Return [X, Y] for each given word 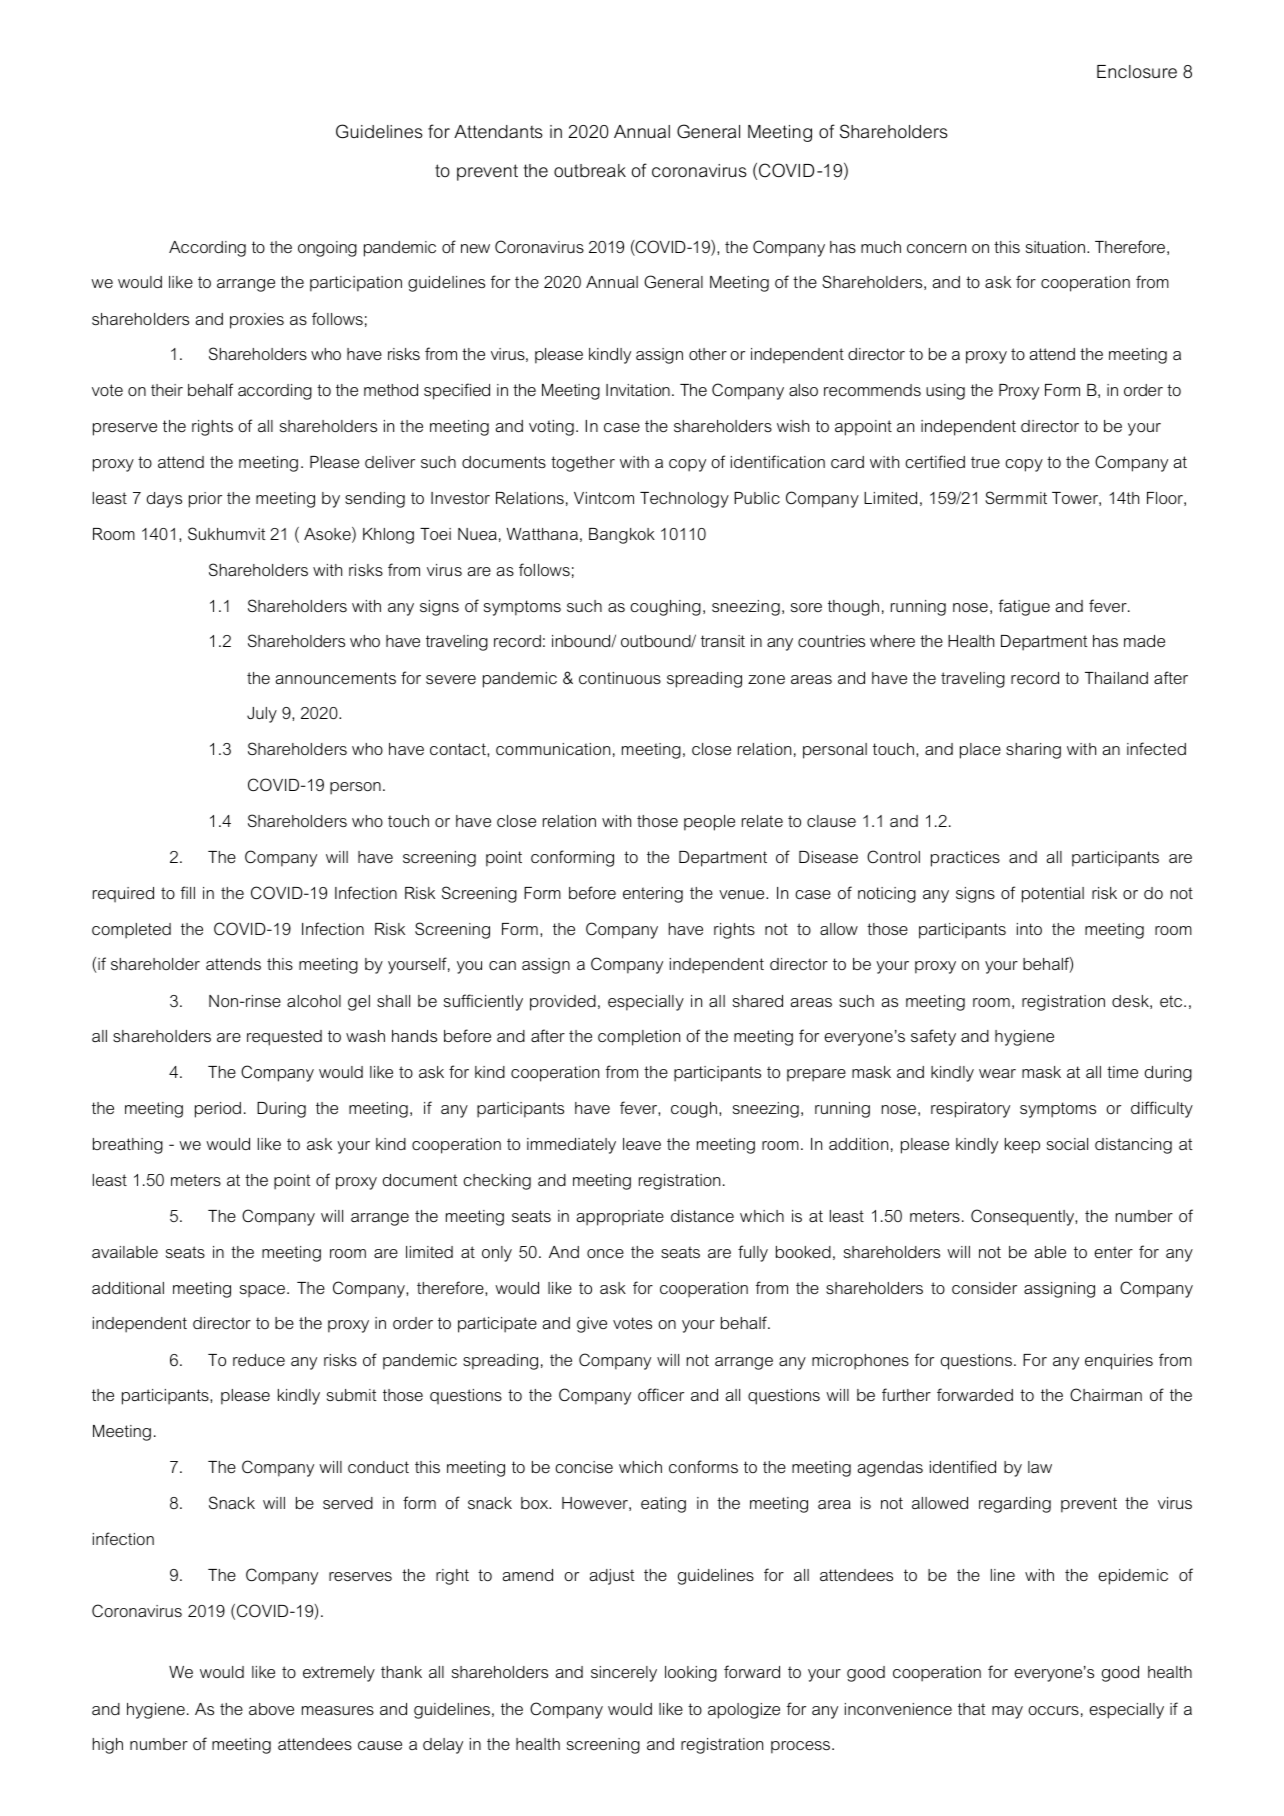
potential [1053, 895]
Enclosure [1137, 72]
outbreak [590, 170]
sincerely [624, 1674]
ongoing [327, 249]
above [271, 1709]
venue [743, 894]
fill [188, 892]
